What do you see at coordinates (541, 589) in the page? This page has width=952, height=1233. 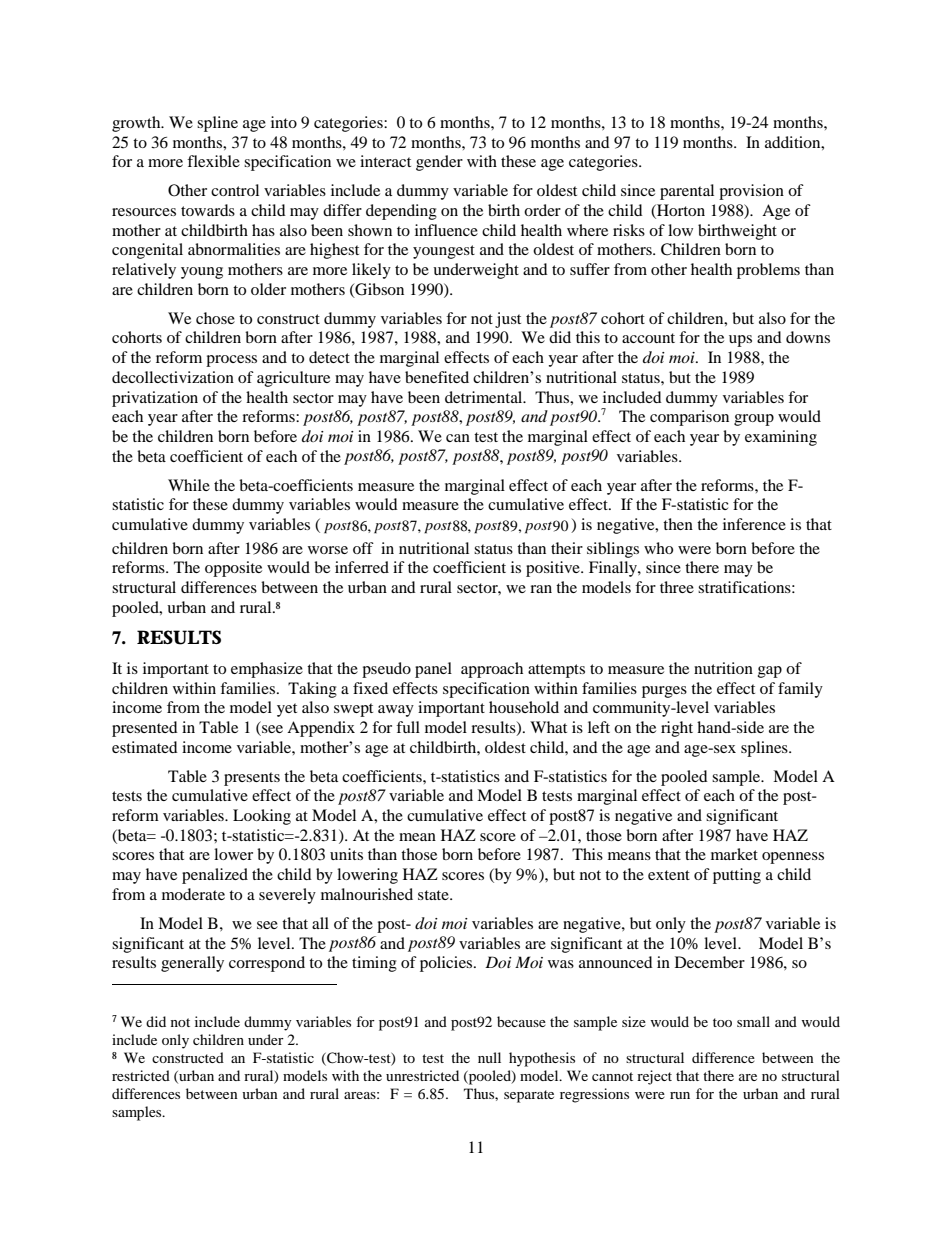 I see `ran` at bounding box center [541, 589].
